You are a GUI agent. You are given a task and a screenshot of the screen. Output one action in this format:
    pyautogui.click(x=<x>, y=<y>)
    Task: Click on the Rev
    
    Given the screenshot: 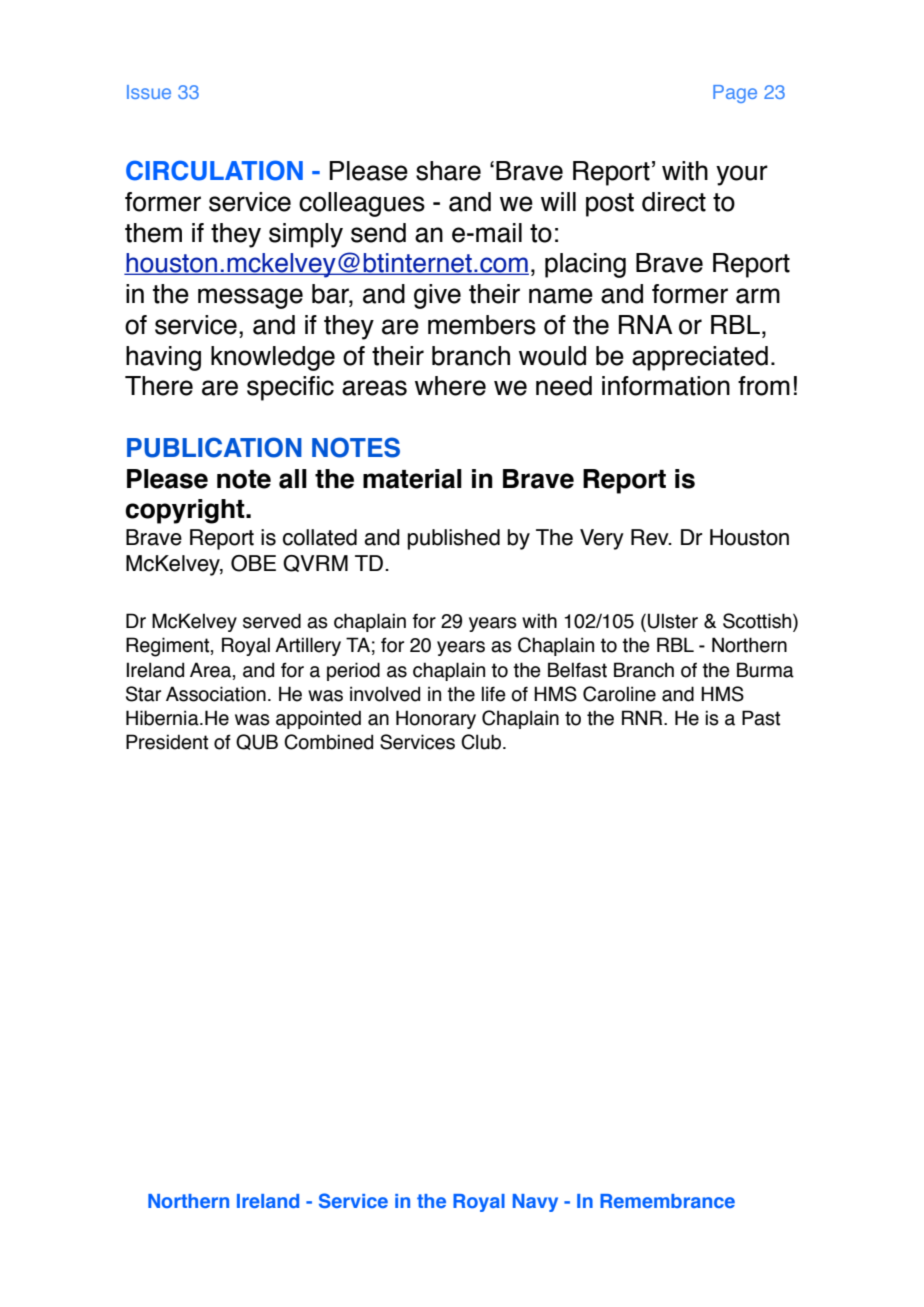 What is the action you would take?
    pyautogui.click(x=651, y=537)
